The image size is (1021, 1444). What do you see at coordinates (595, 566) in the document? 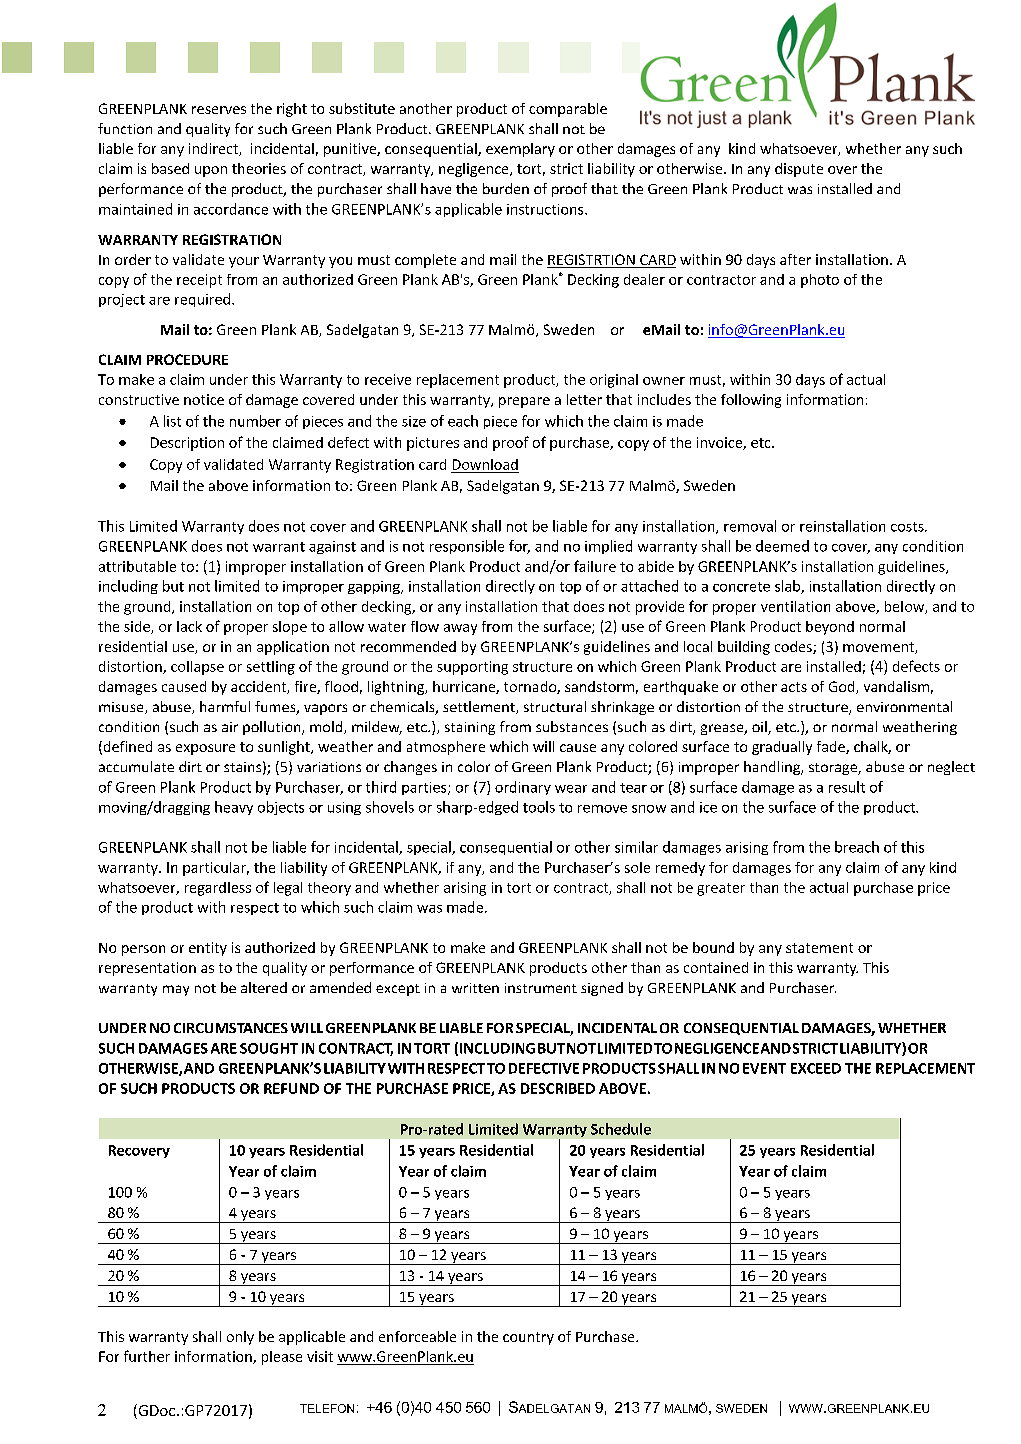
I see `failure` at bounding box center [595, 566].
